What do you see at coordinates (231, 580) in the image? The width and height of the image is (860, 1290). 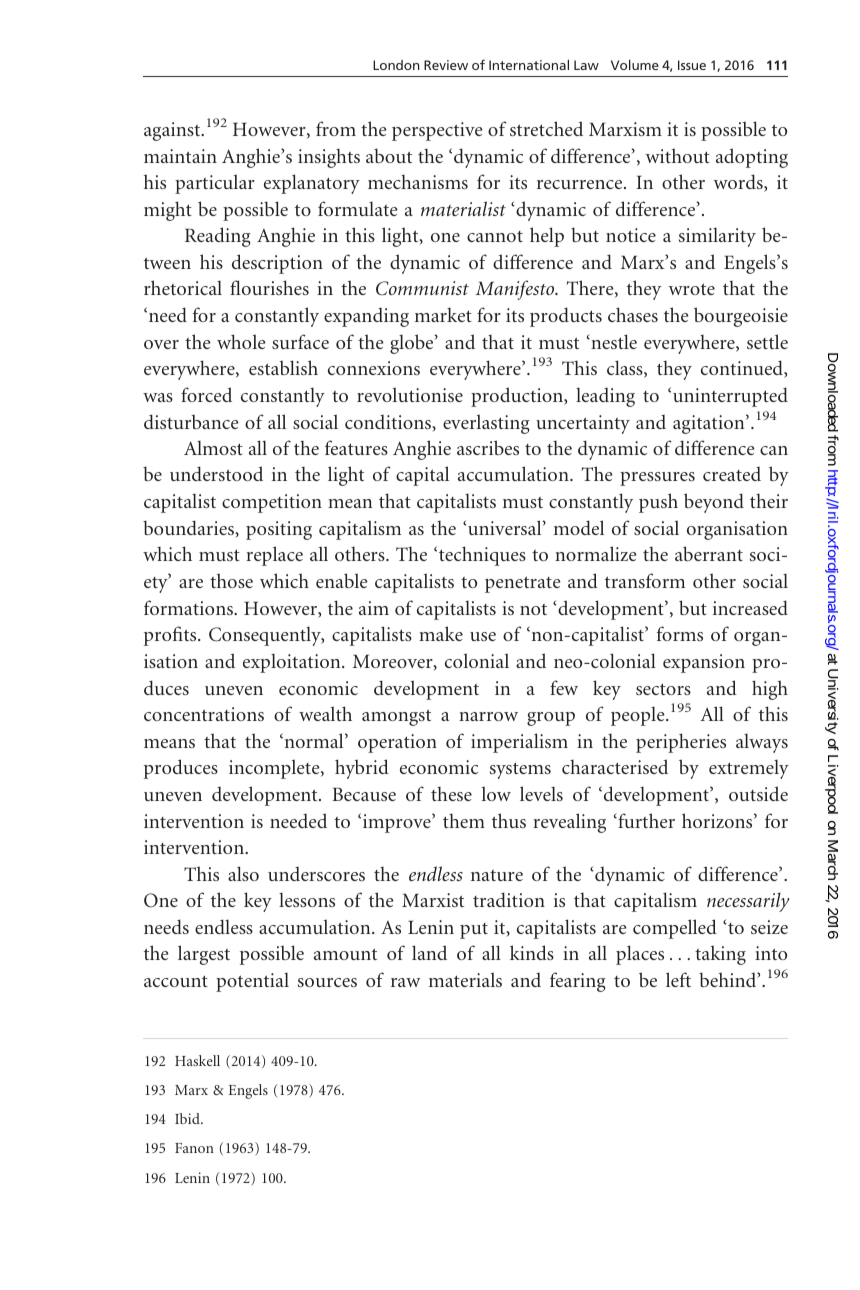 I see `those` at bounding box center [231, 580].
